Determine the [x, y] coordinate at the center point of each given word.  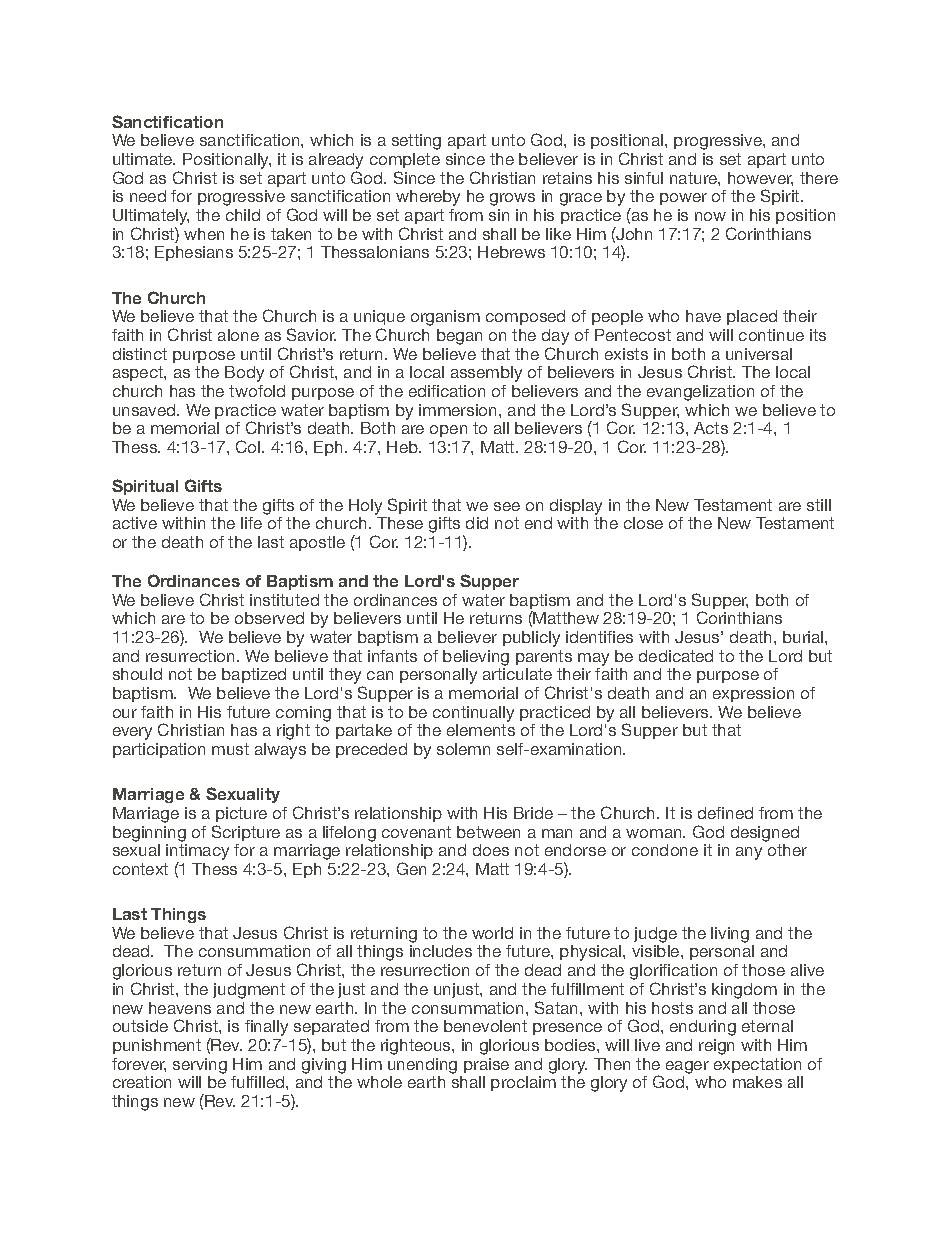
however [760, 179]
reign [716, 1047]
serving [200, 1066]
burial [804, 637]
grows [512, 199]
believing [476, 658]
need [148, 196]
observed [269, 618]
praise [486, 1065]
